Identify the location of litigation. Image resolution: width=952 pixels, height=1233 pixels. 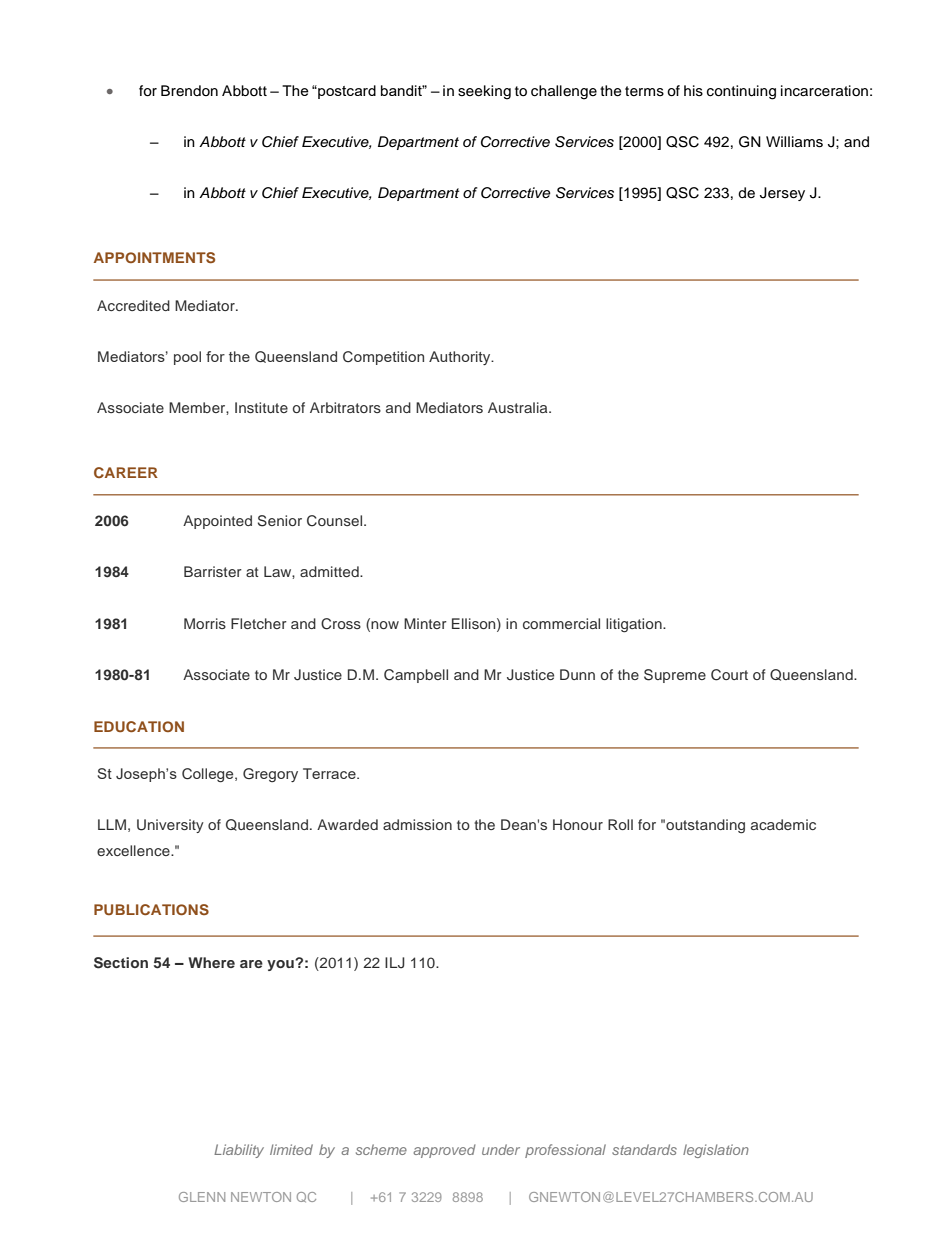
(635, 625).
